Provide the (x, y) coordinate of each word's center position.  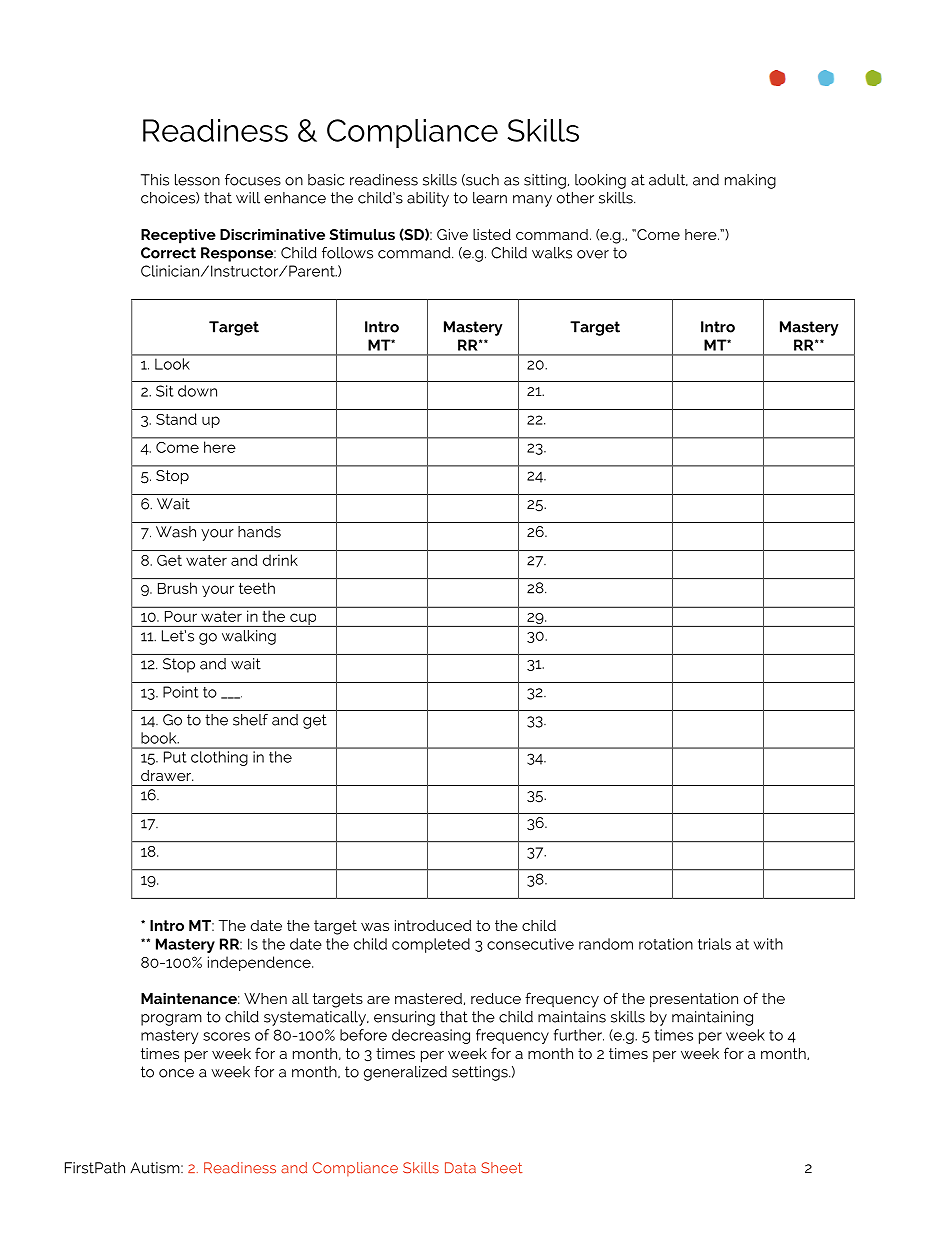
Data (460, 1168)
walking (249, 637)
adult (668, 180)
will (248, 198)
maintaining (712, 1018)
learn (490, 198)
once (176, 1073)
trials (714, 944)
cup (303, 620)
